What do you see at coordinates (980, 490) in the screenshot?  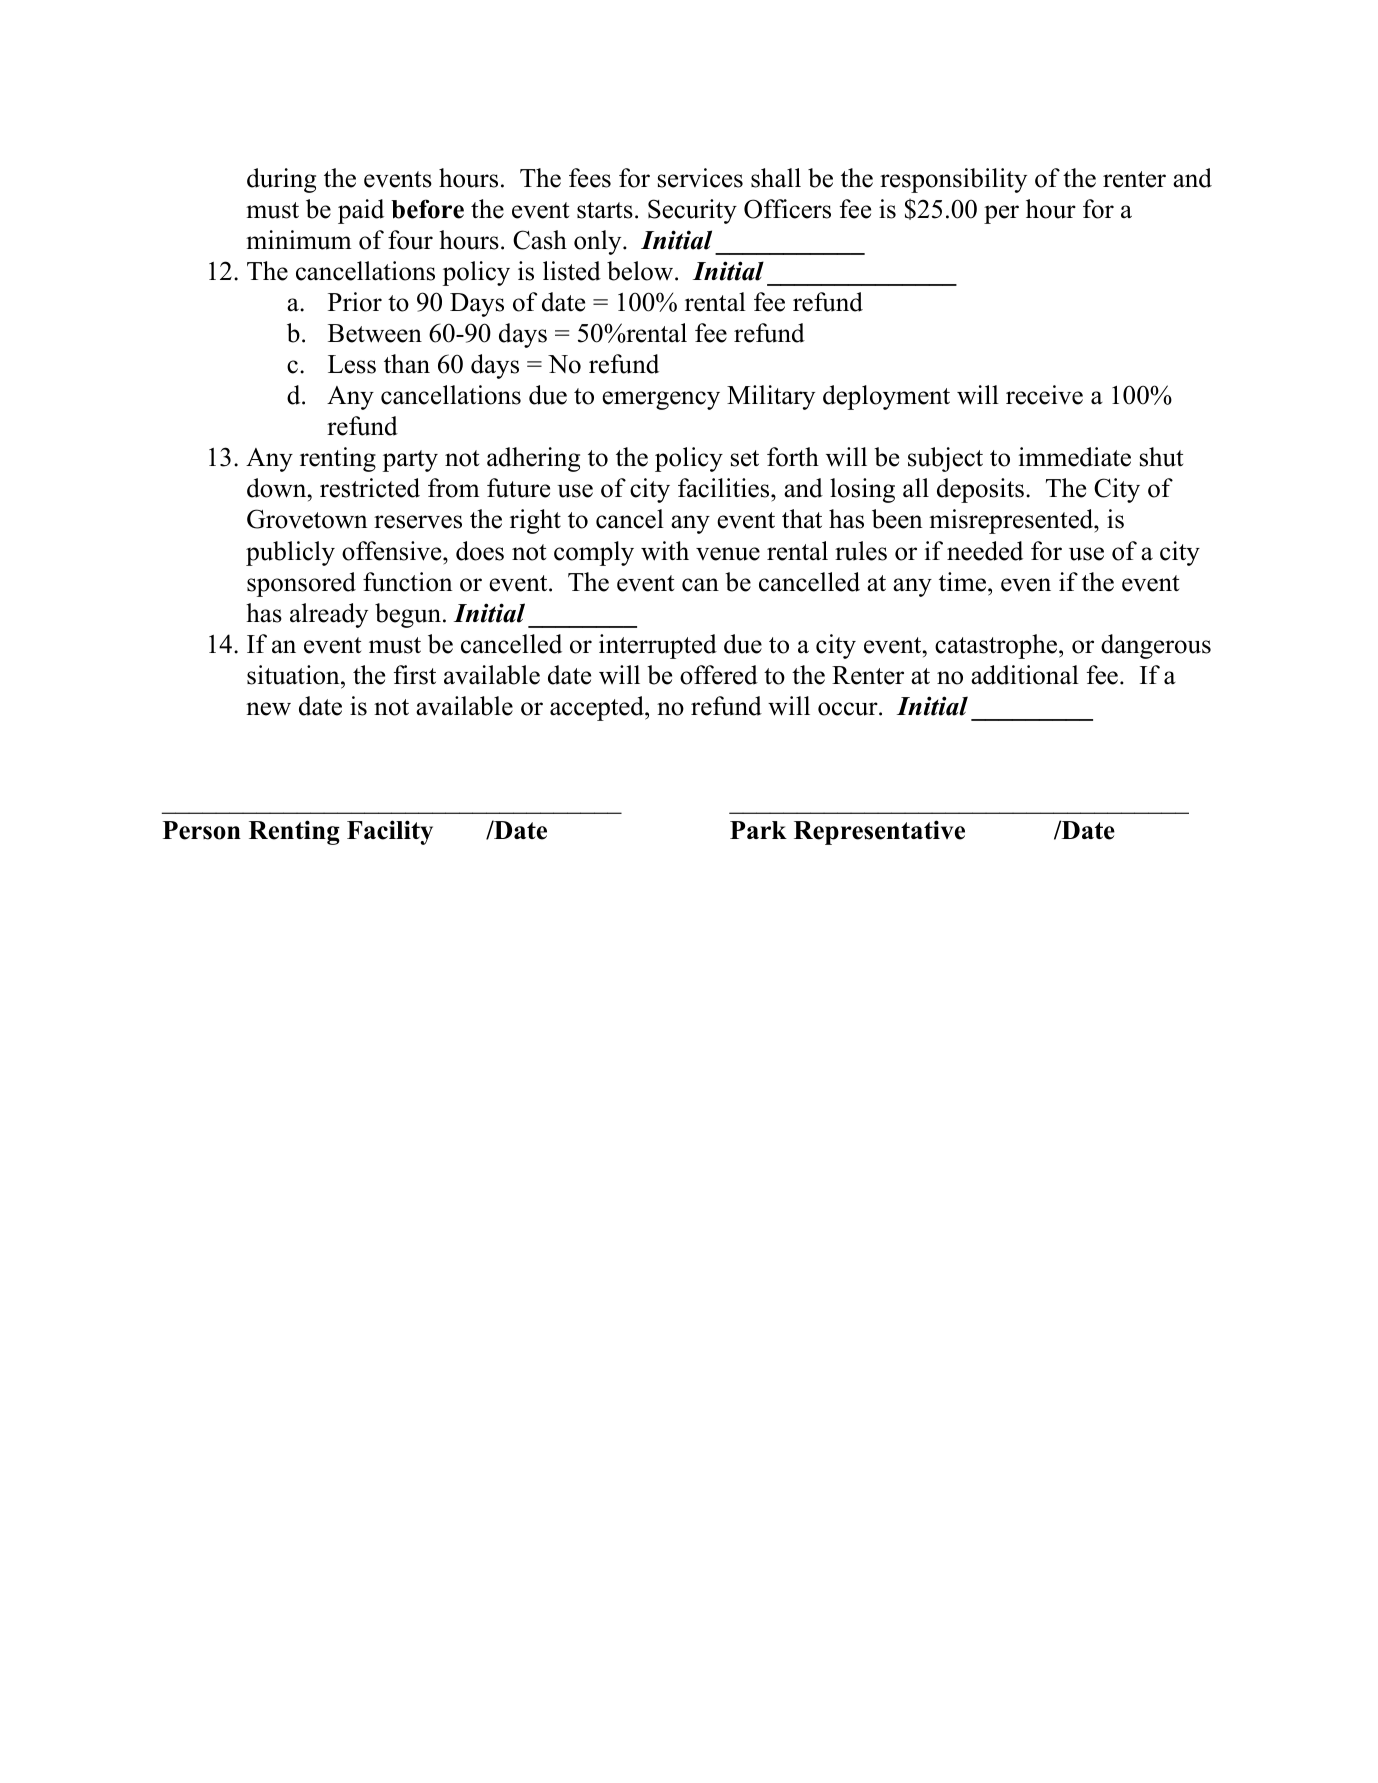 I see `deposits` at bounding box center [980, 490].
